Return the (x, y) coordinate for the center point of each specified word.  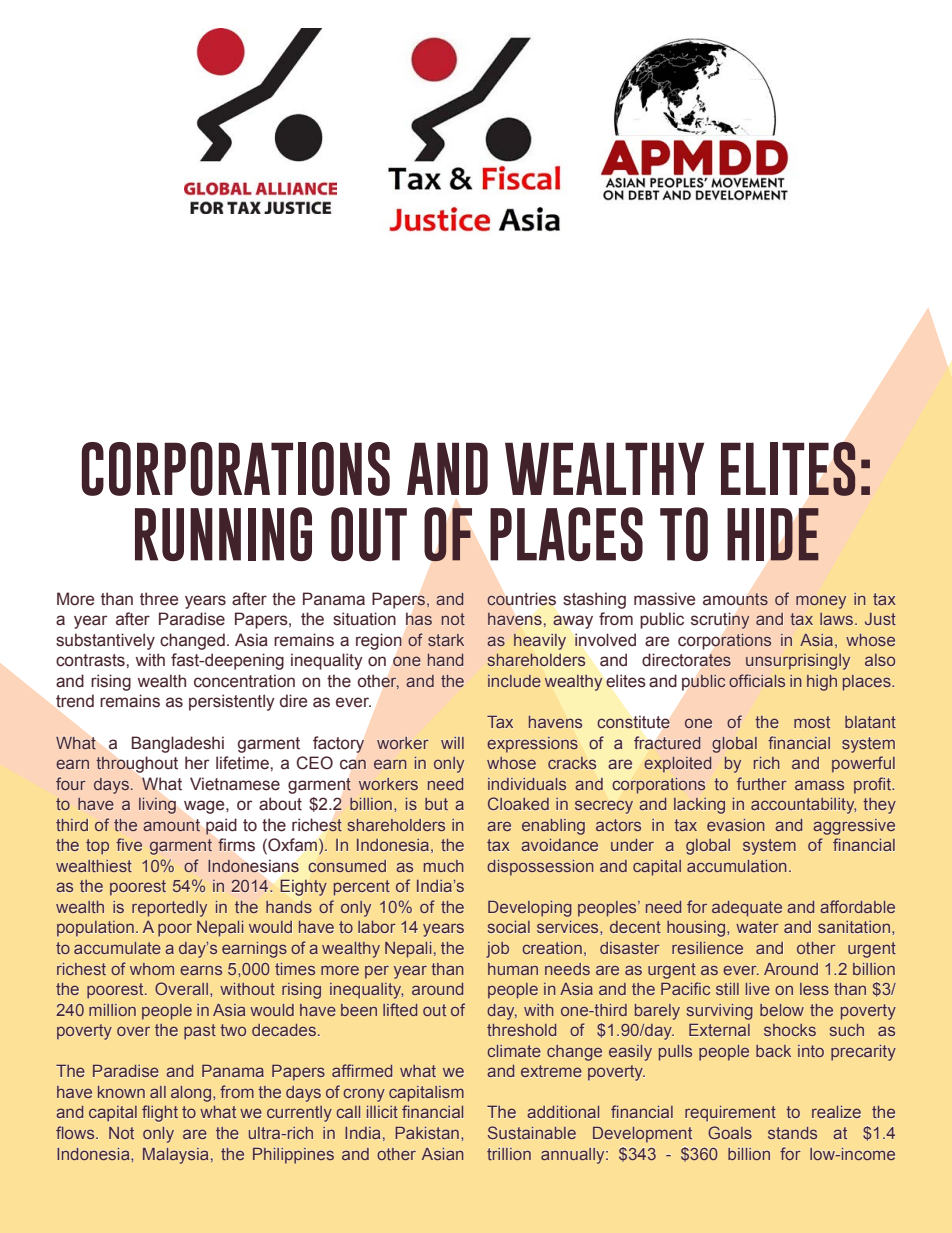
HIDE (773, 534)
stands (792, 1133)
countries (521, 599)
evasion (735, 825)
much (443, 866)
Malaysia (175, 1156)
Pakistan (427, 1133)
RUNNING (223, 534)
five (129, 844)
